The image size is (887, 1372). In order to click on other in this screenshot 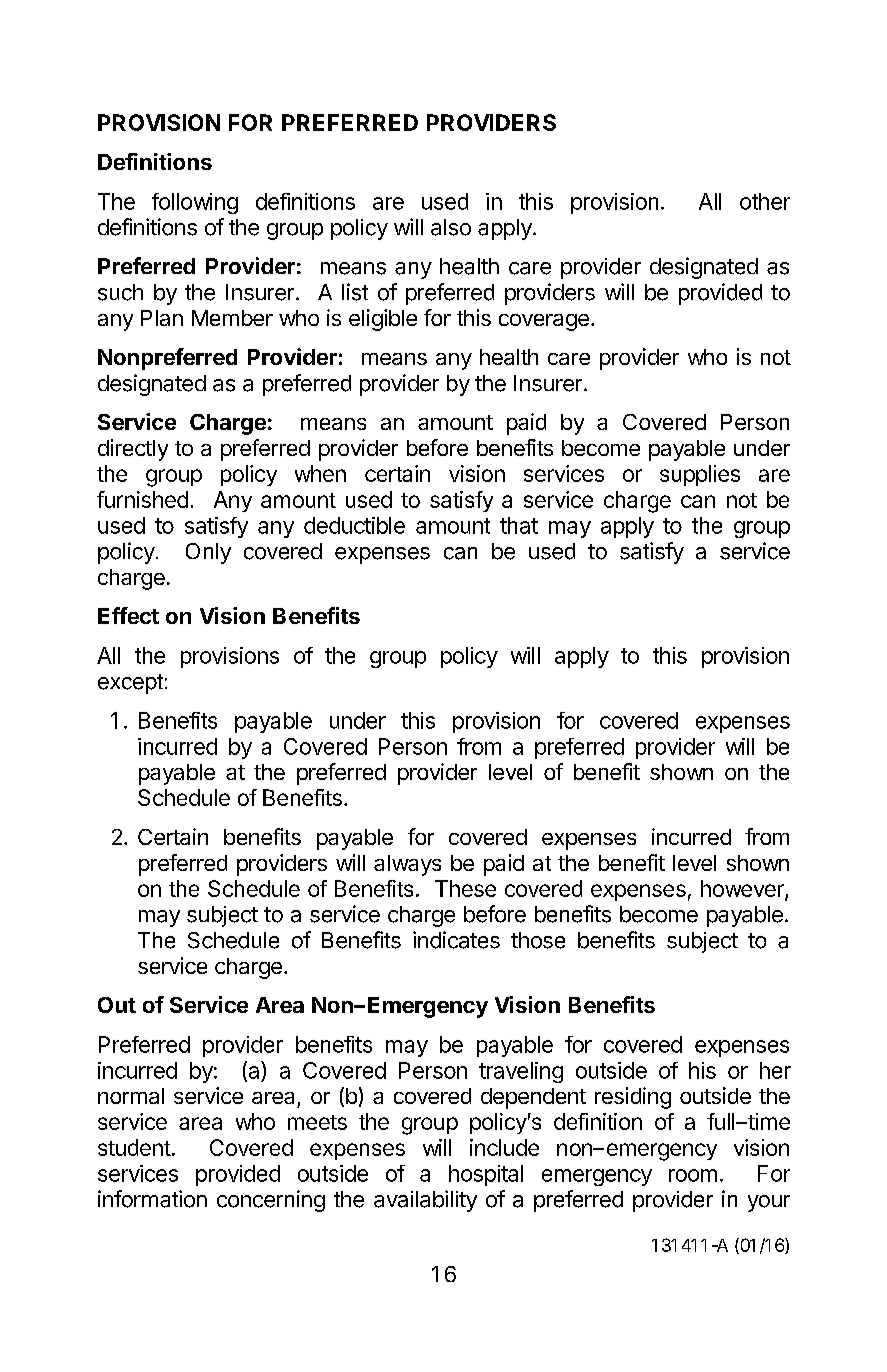, I will do `click(765, 201)`.
